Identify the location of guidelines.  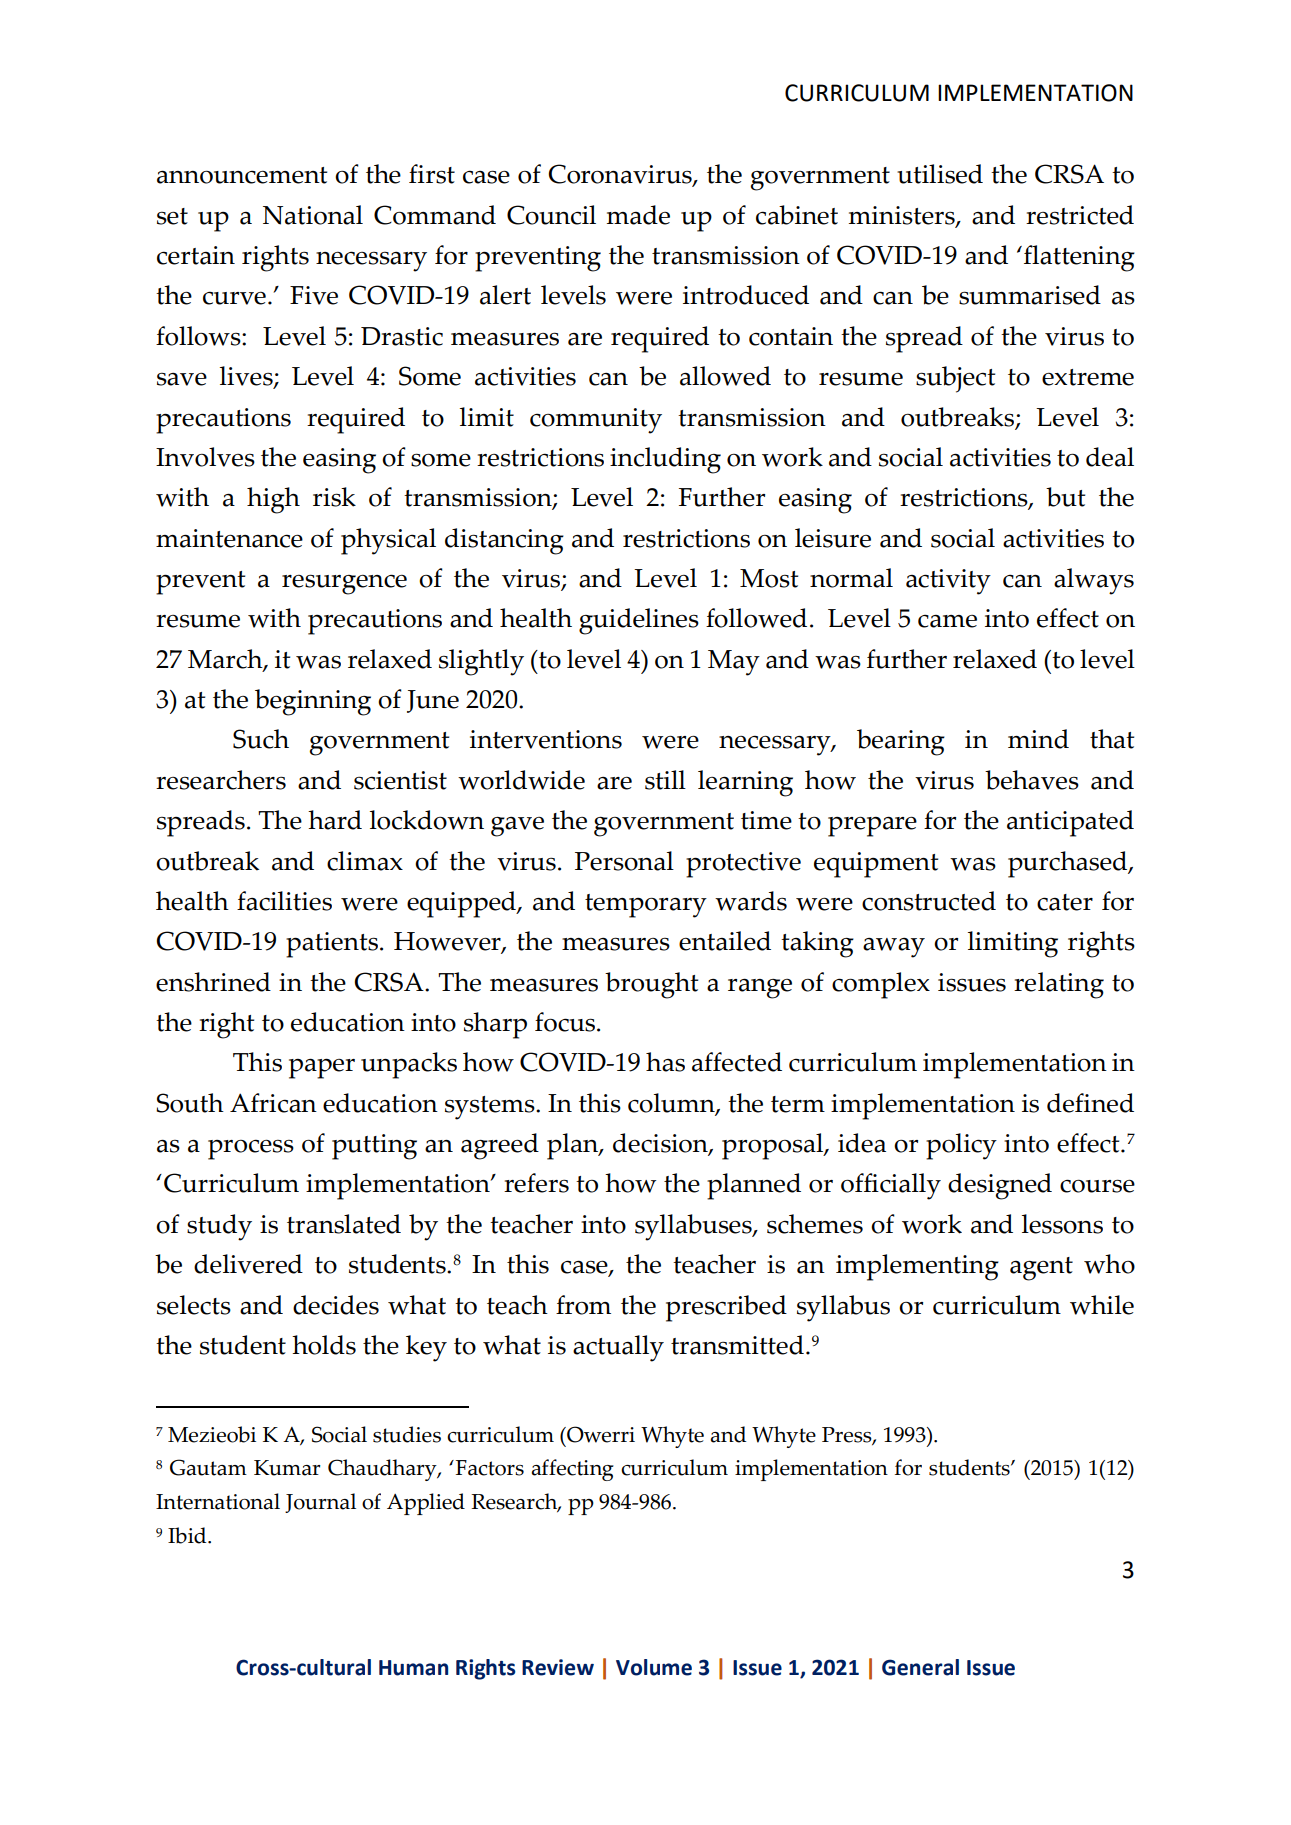
(639, 621).
